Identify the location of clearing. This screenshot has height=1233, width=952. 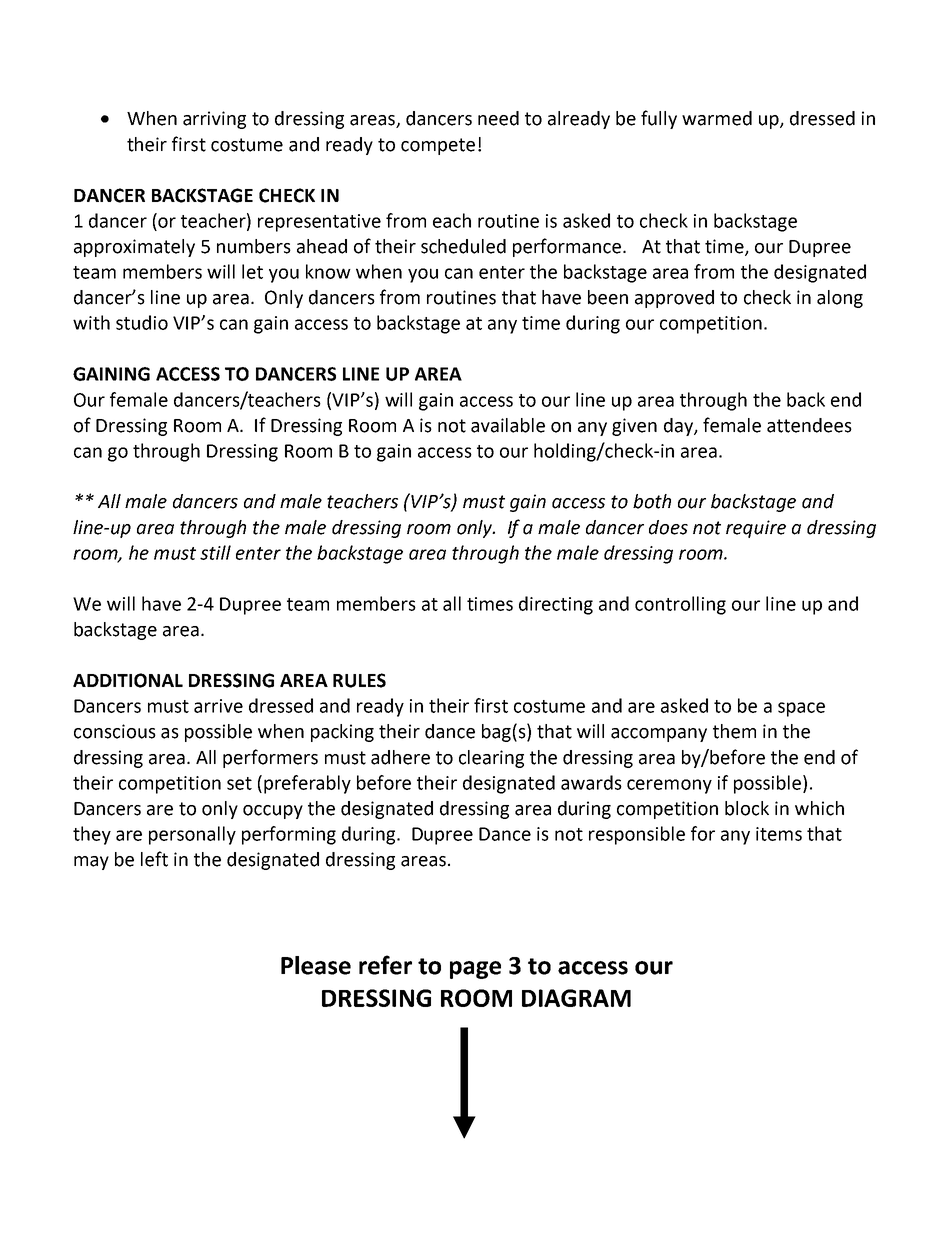
(491, 759).
